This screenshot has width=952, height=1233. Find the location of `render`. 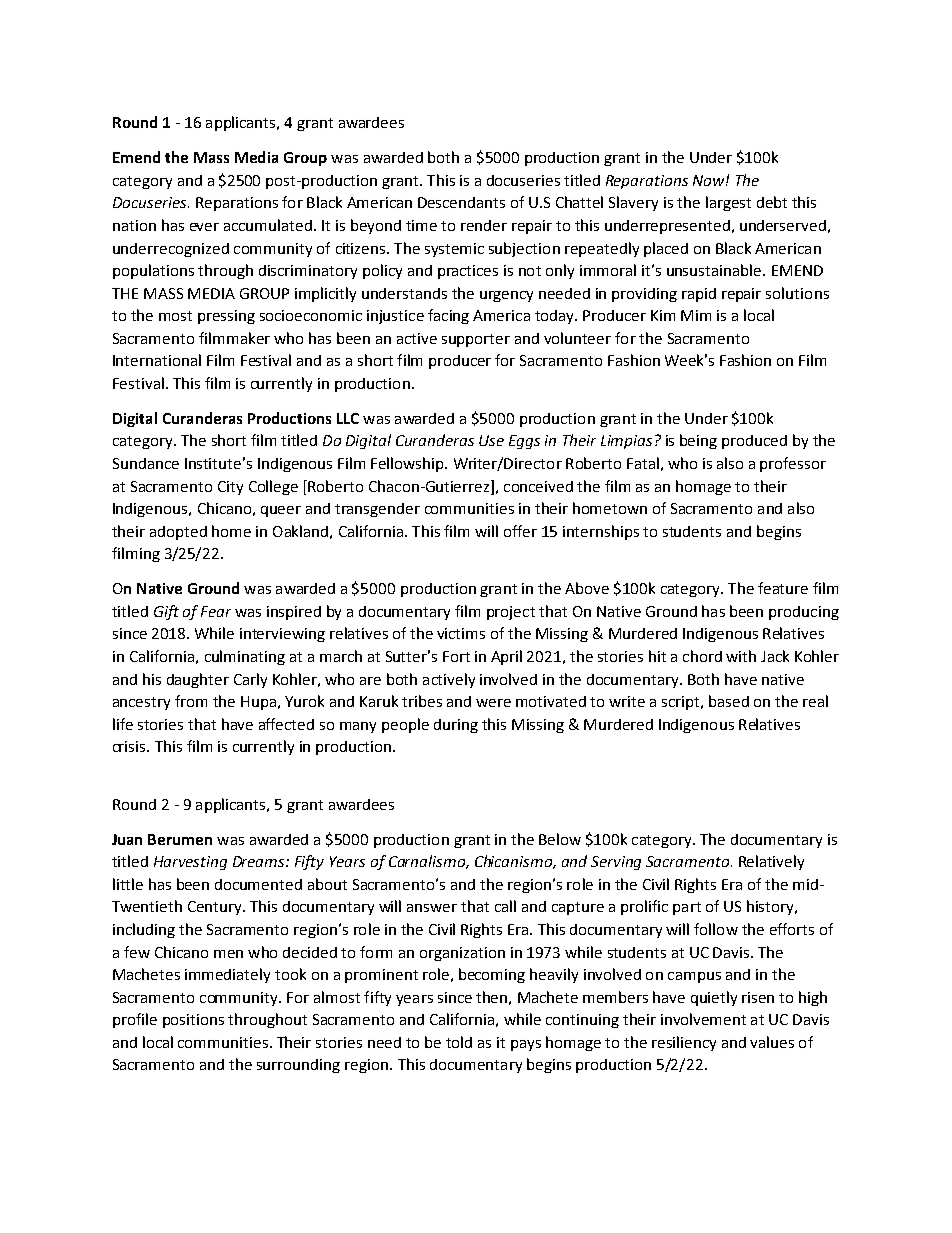

render is located at coordinates (484, 225).
